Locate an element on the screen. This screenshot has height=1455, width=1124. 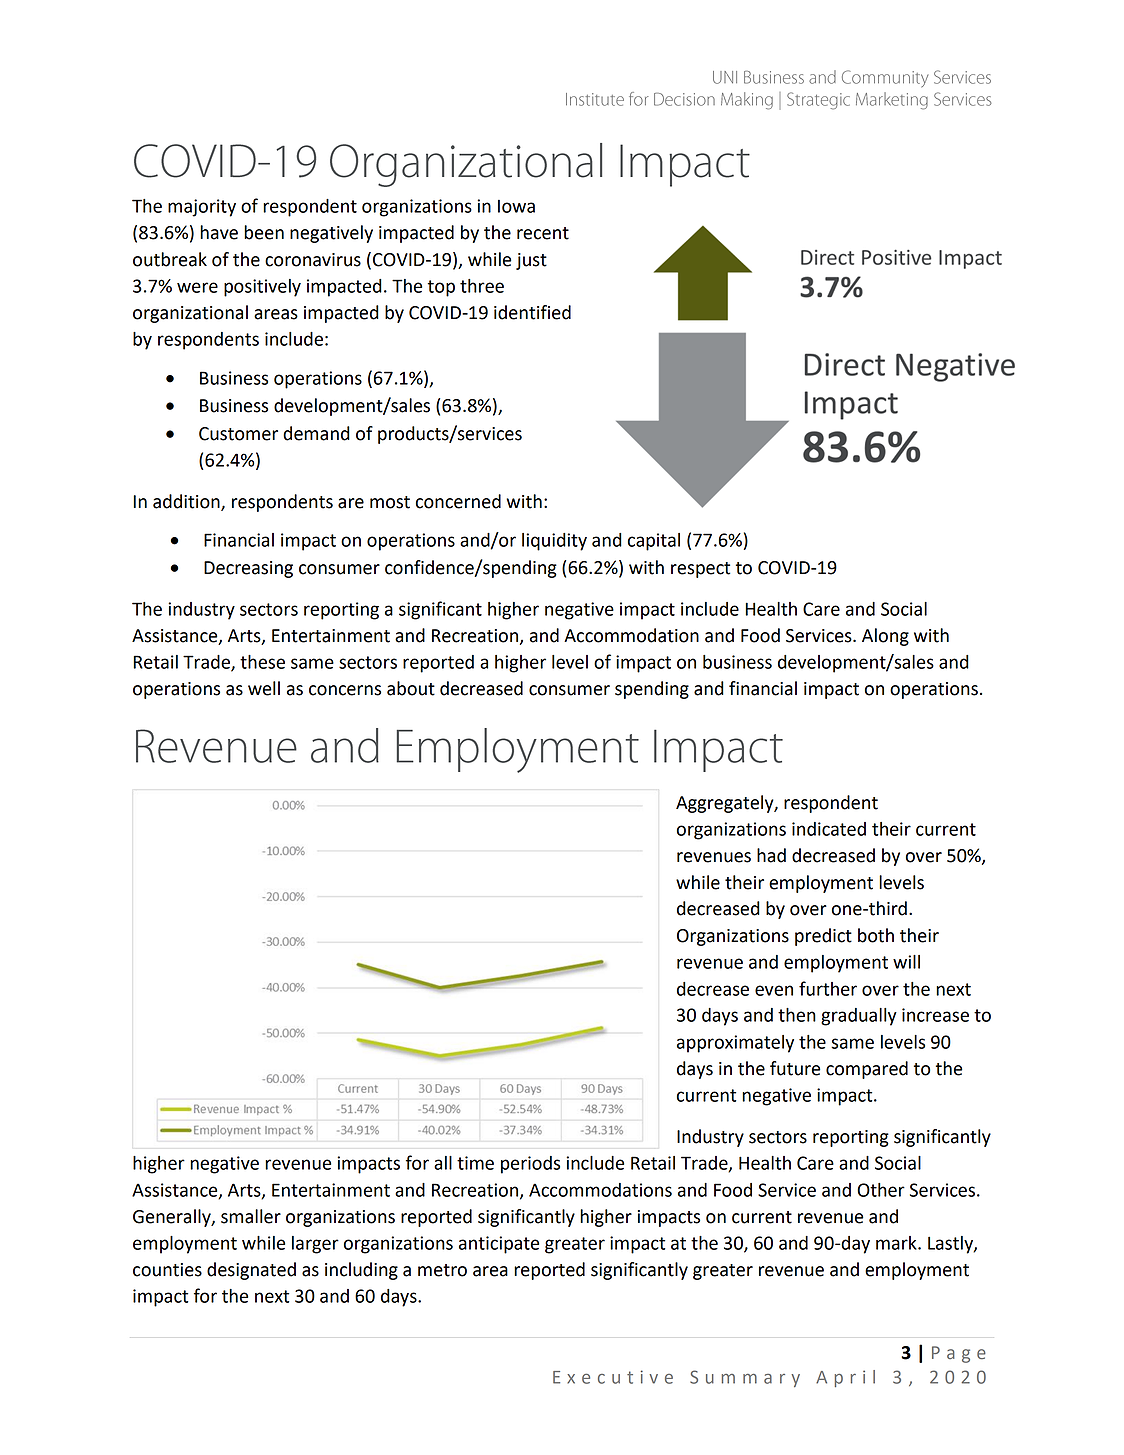
smaller is located at coordinates (251, 1216).
